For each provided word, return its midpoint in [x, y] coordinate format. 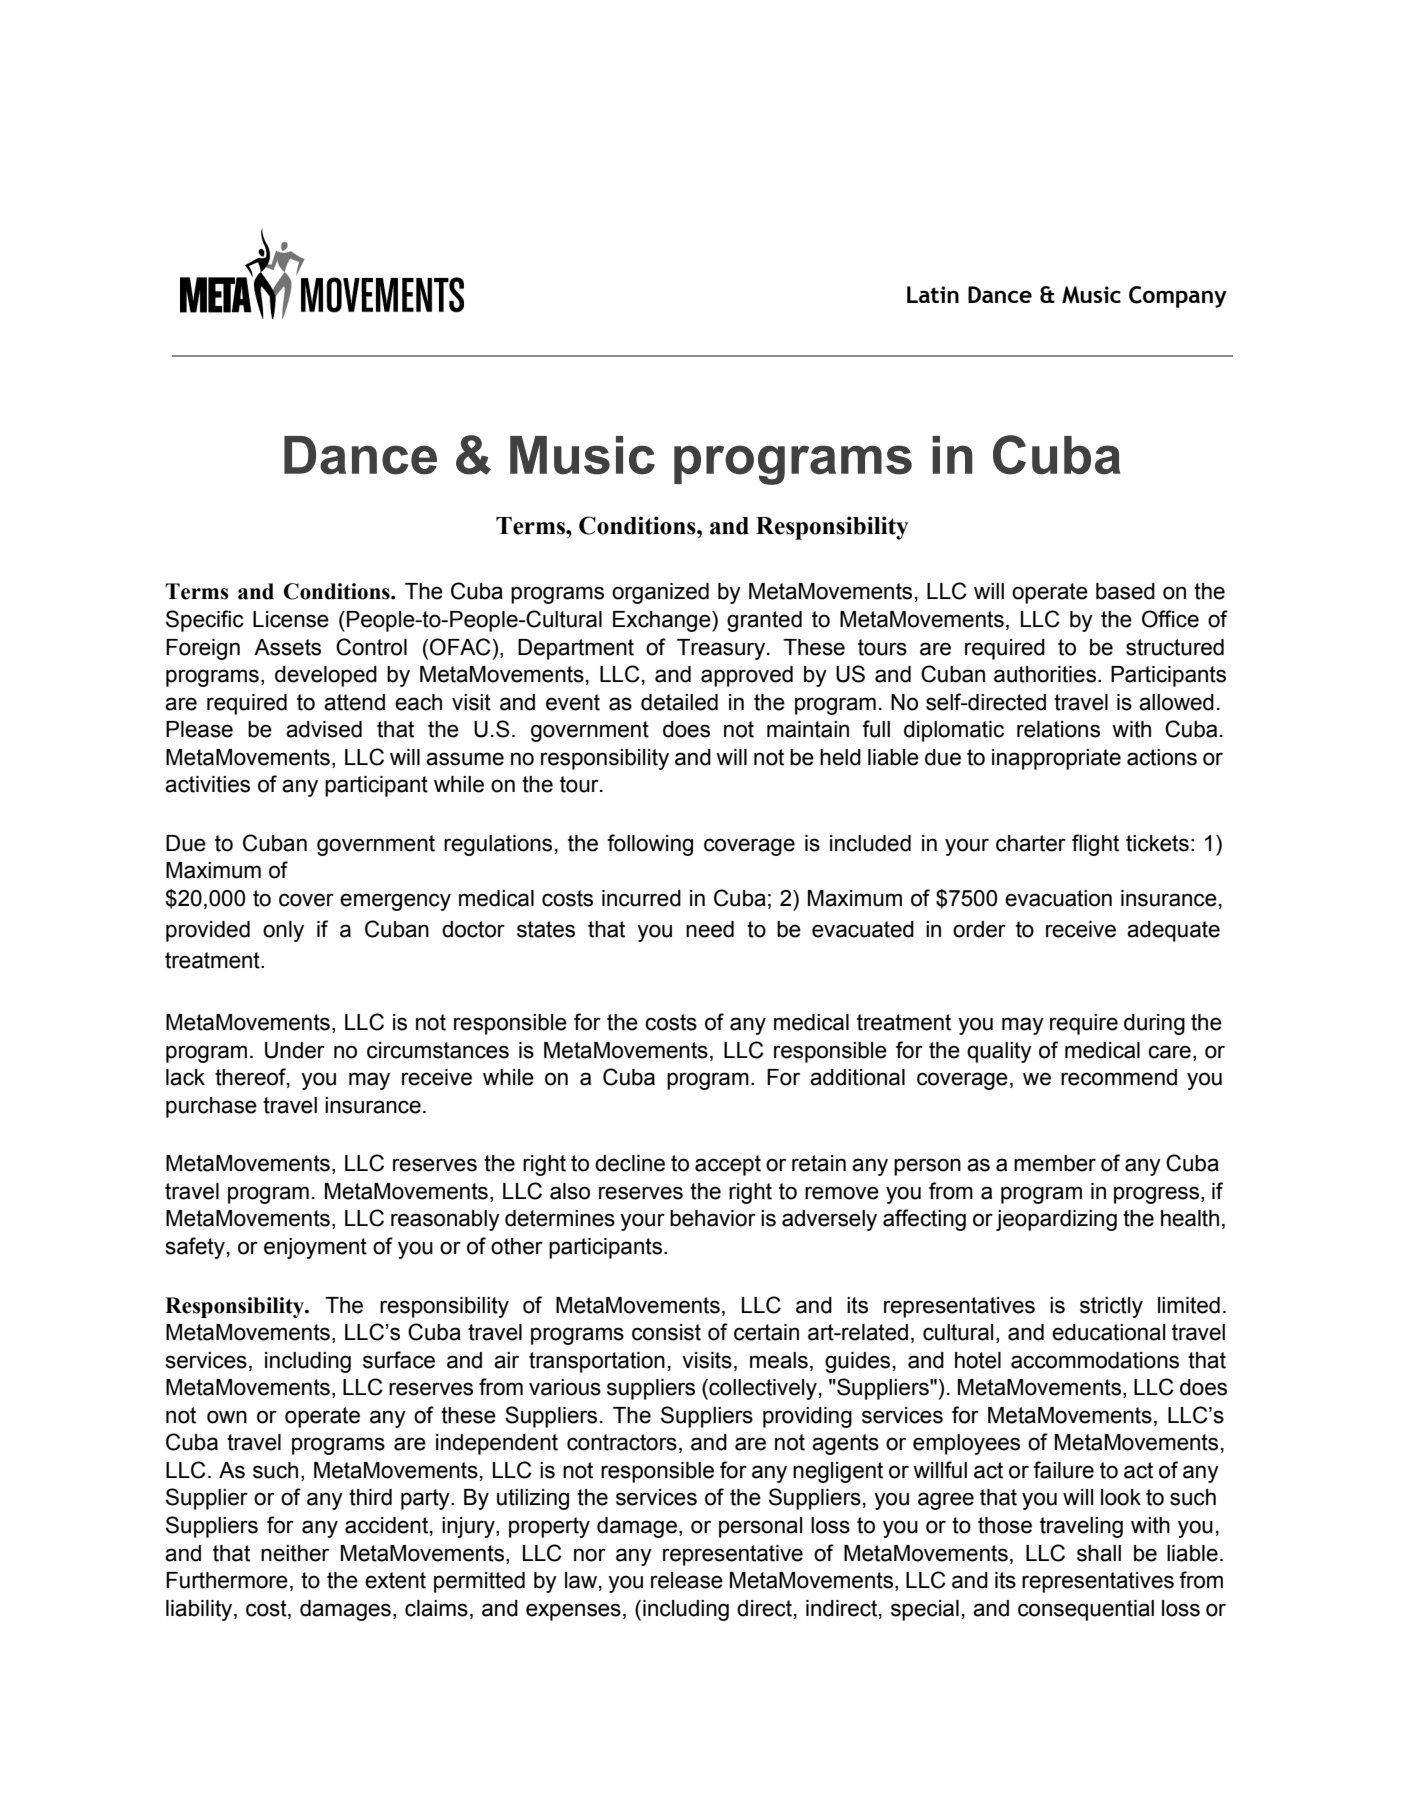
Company [1178, 297]
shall [1099, 1553]
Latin [933, 294]
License [291, 619]
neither [295, 1553]
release [687, 1580]
